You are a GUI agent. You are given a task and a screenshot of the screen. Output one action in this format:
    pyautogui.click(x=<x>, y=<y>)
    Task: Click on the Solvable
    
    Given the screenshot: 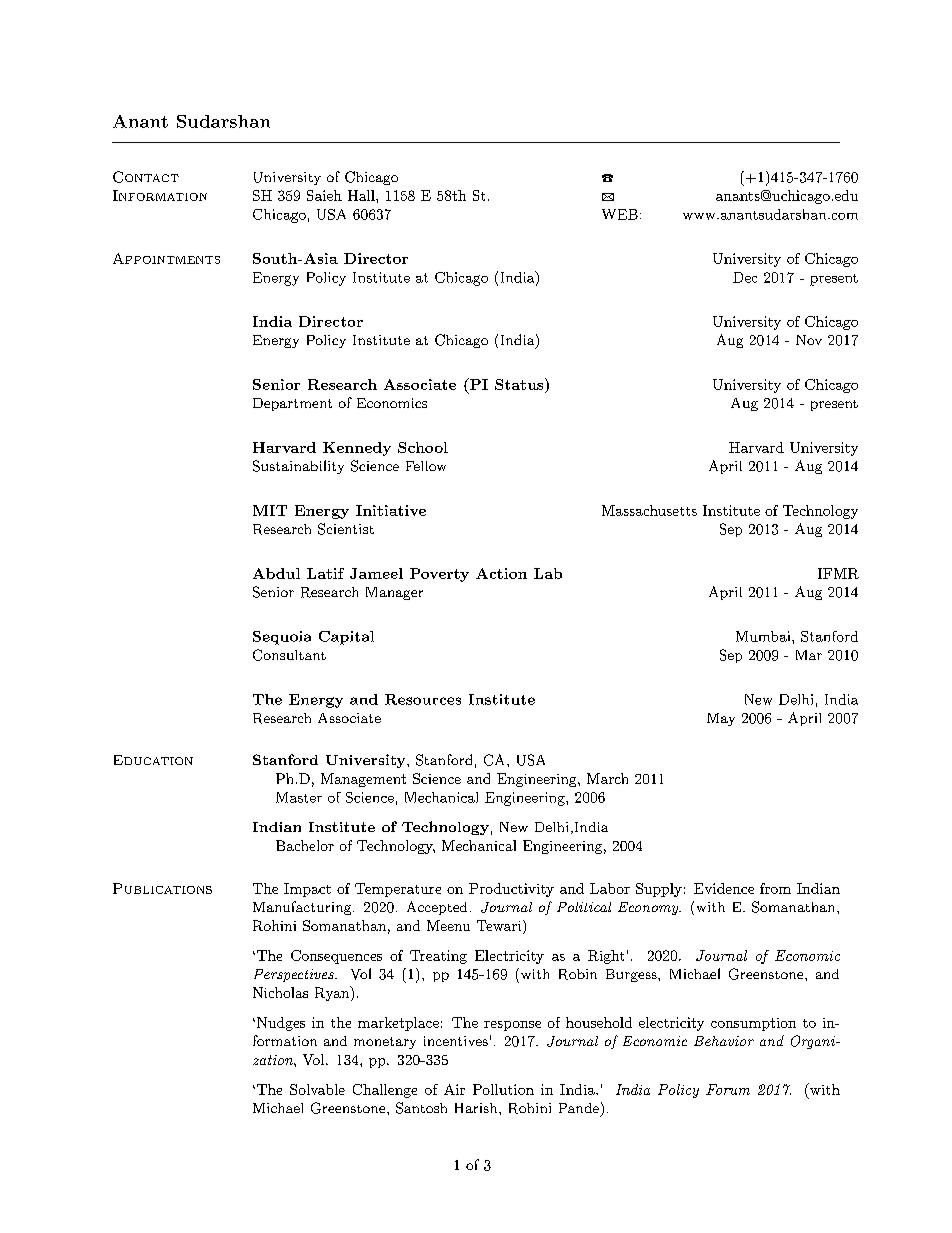 What is the action you would take?
    pyautogui.click(x=317, y=1089)
